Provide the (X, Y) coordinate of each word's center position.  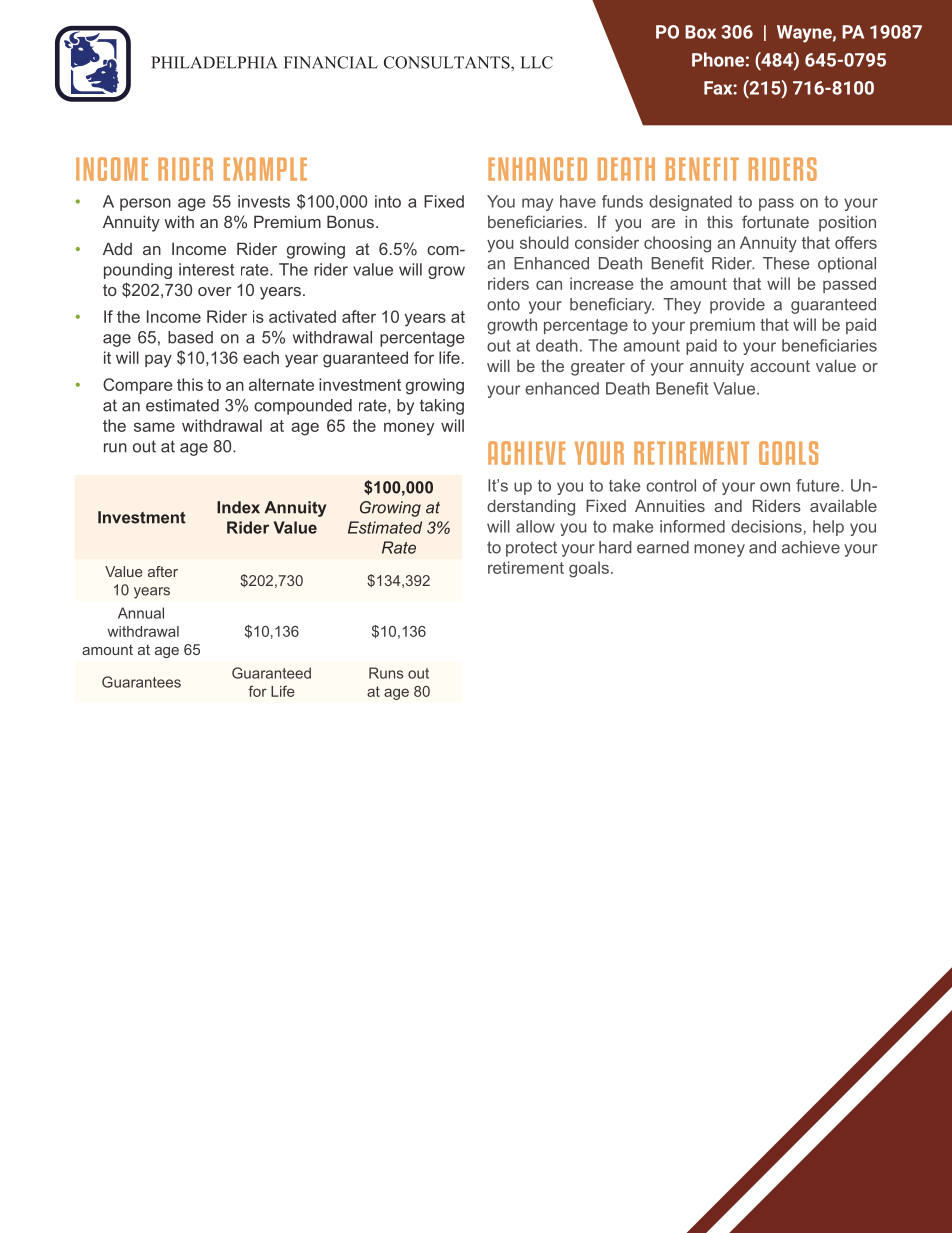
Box (700, 32)
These (786, 263)
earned (663, 547)
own (775, 487)
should (544, 242)
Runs (386, 673)
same (154, 427)
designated (690, 203)
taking (442, 407)
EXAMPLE (265, 169)
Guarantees (141, 682)
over (214, 291)
